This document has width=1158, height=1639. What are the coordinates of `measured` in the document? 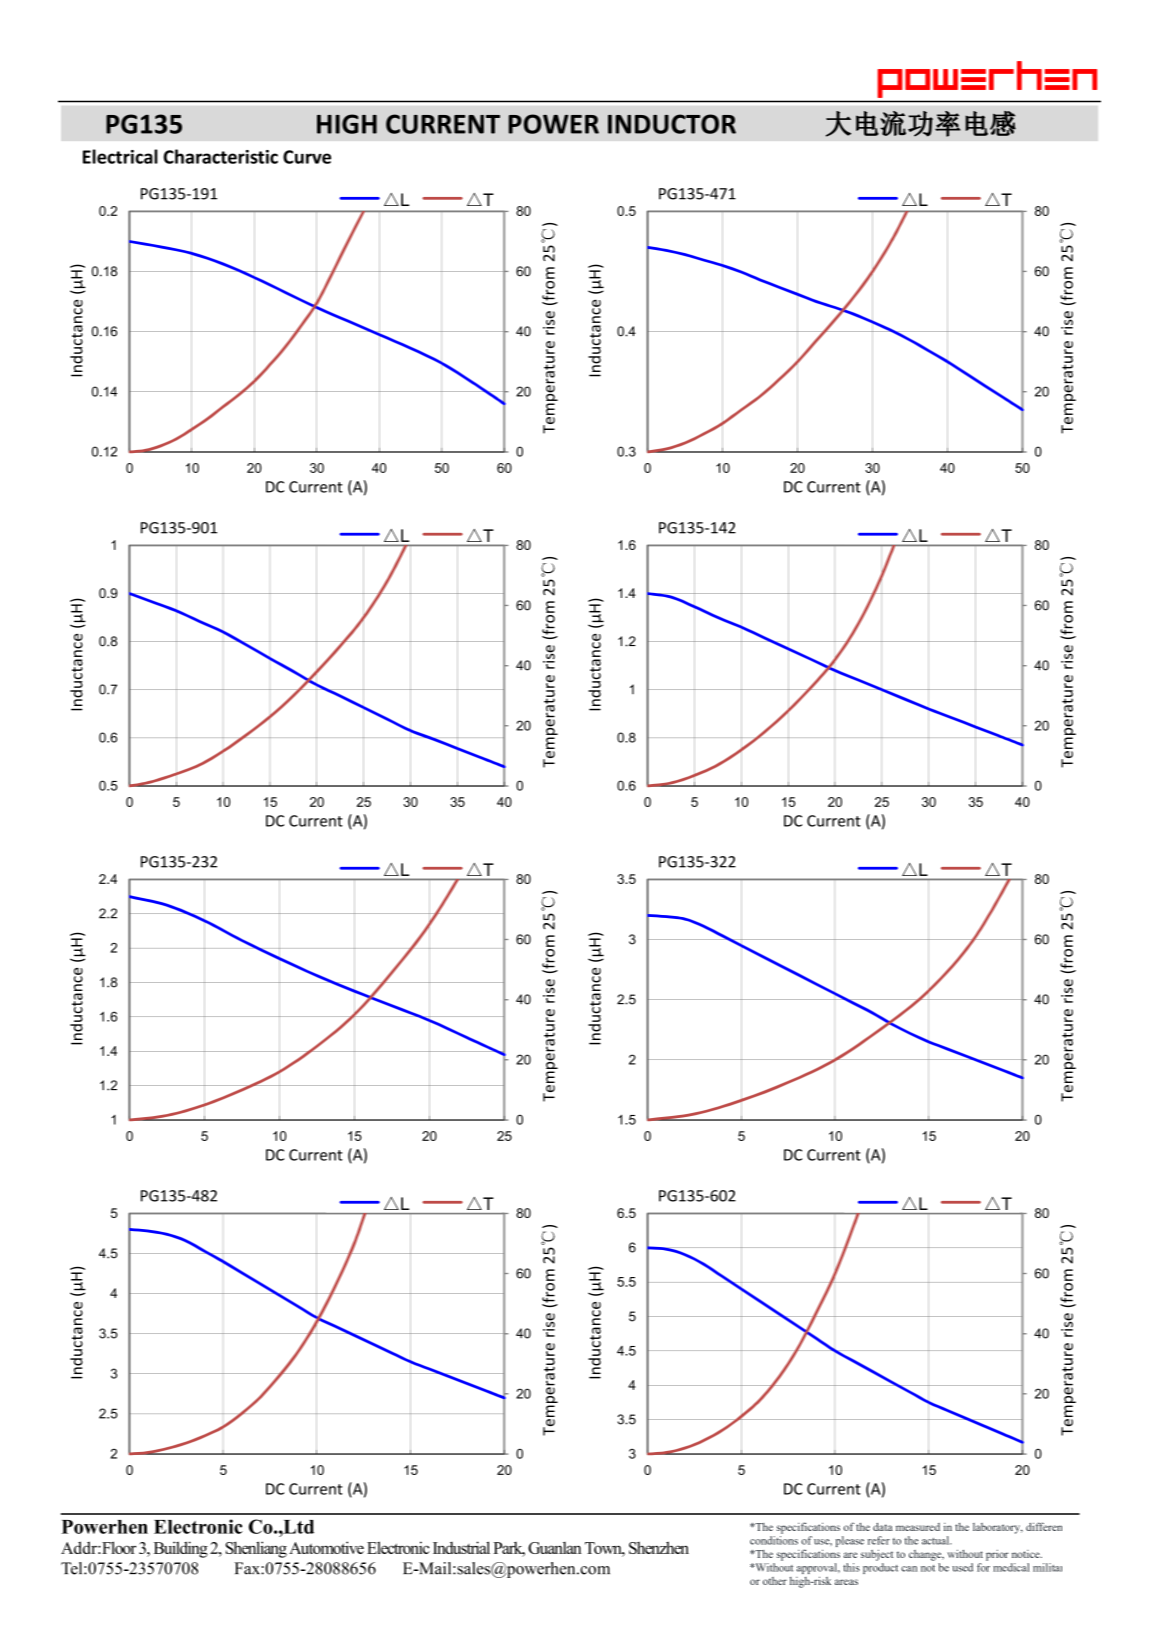 It's located at (918, 1527).
